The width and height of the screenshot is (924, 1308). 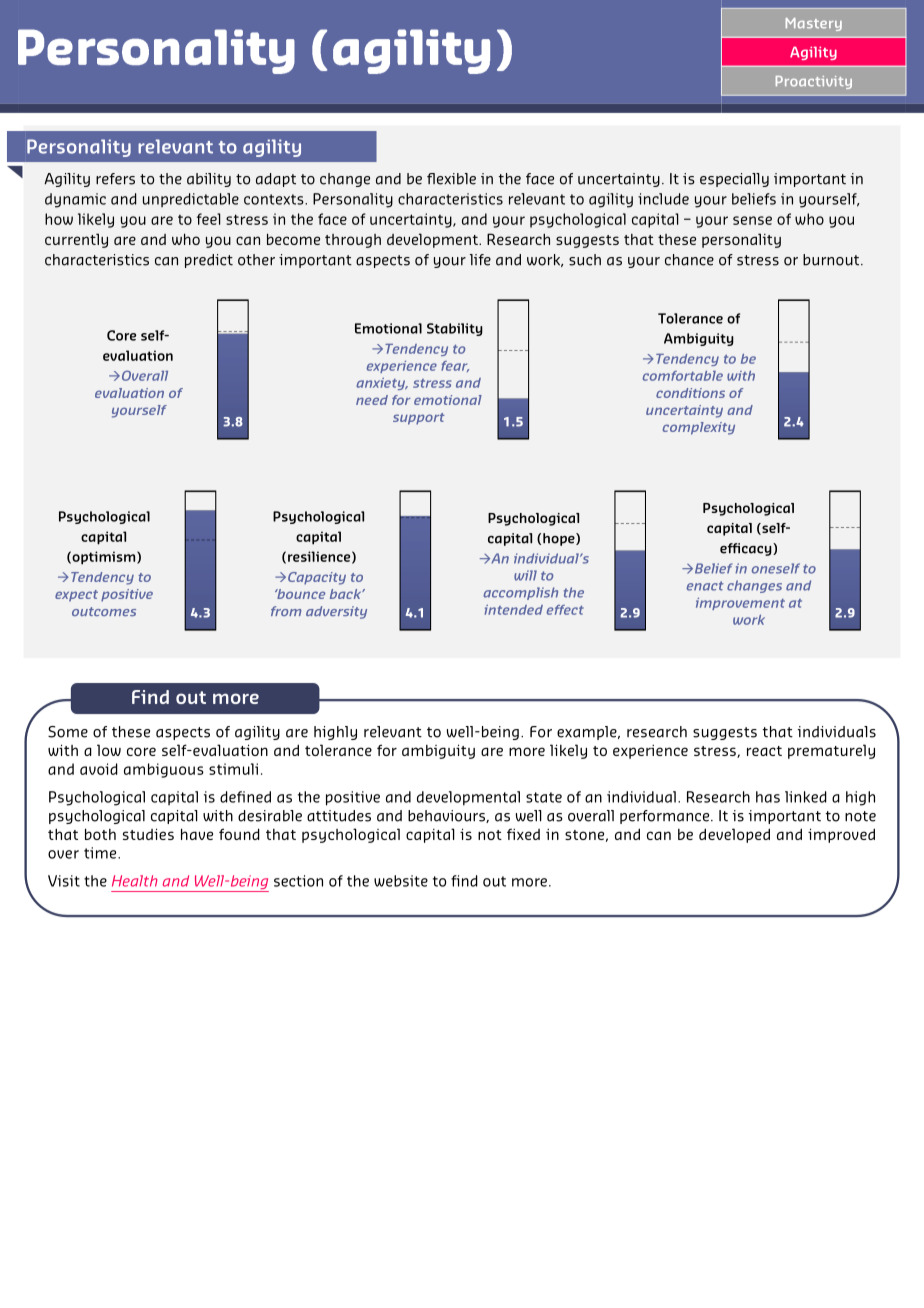 What do you see at coordinates (814, 24) in the screenshot?
I see `Mastery` at bounding box center [814, 24].
